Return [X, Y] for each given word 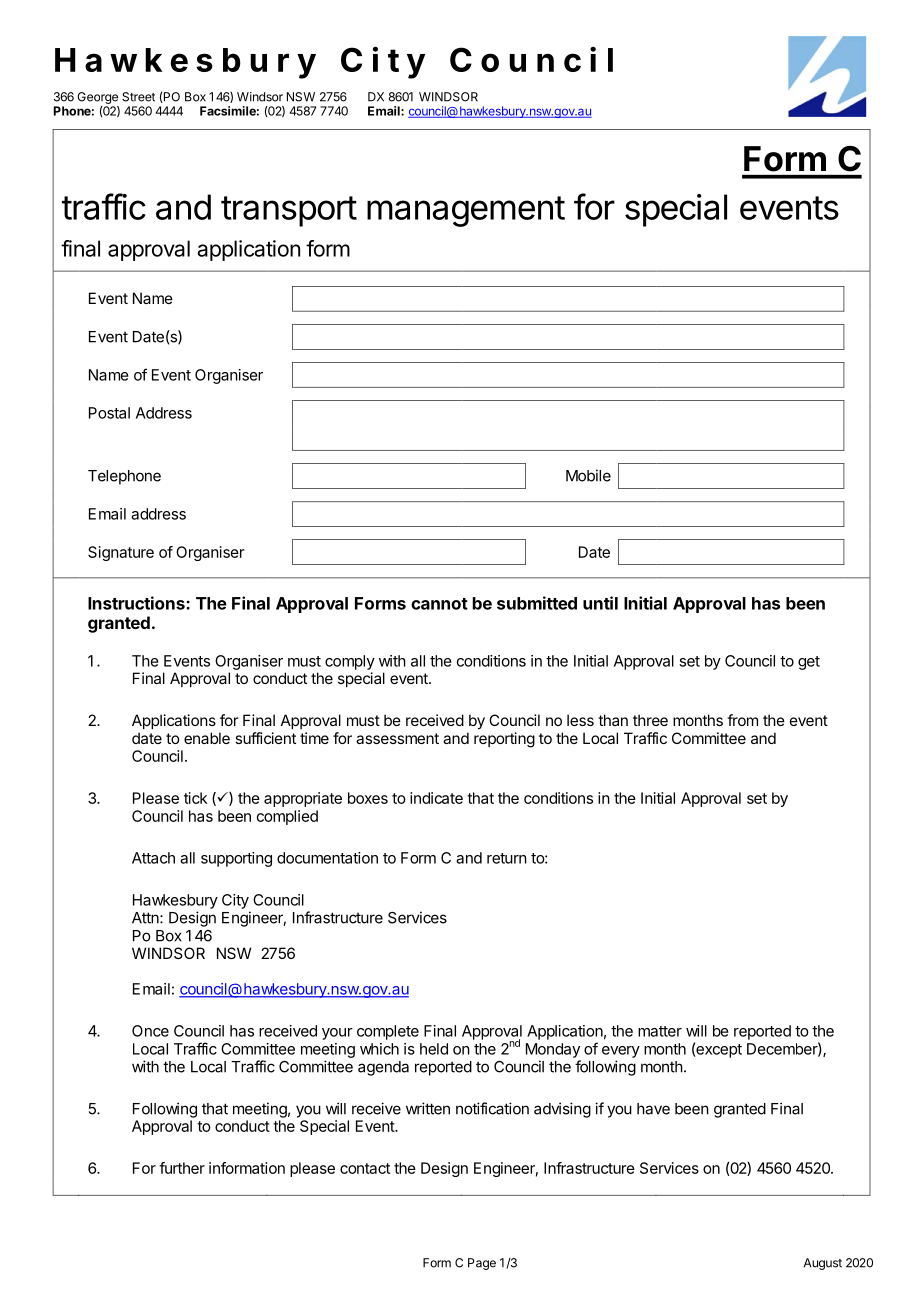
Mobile [588, 475]
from [742, 720]
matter [660, 1031]
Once [150, 1031]
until [600, 603]
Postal [109, 413]
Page [482, 1264]
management [466, 211]
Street [138, 97]
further [182, 1168]
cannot [439, 604]
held [434, 1049]
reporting [504, 740]
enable [207, 738]
